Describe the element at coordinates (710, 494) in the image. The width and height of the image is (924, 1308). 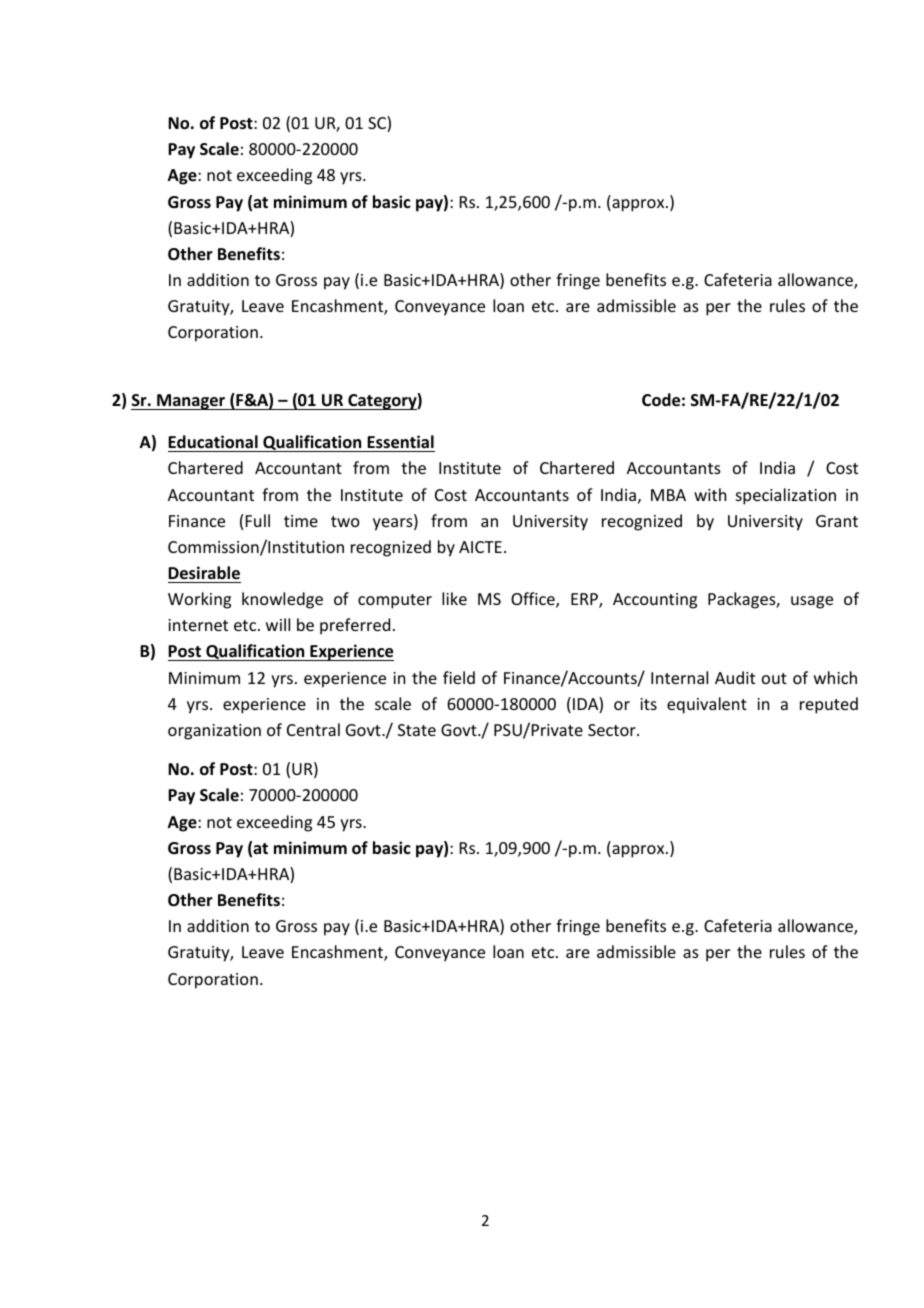
I see `with` at that location.
